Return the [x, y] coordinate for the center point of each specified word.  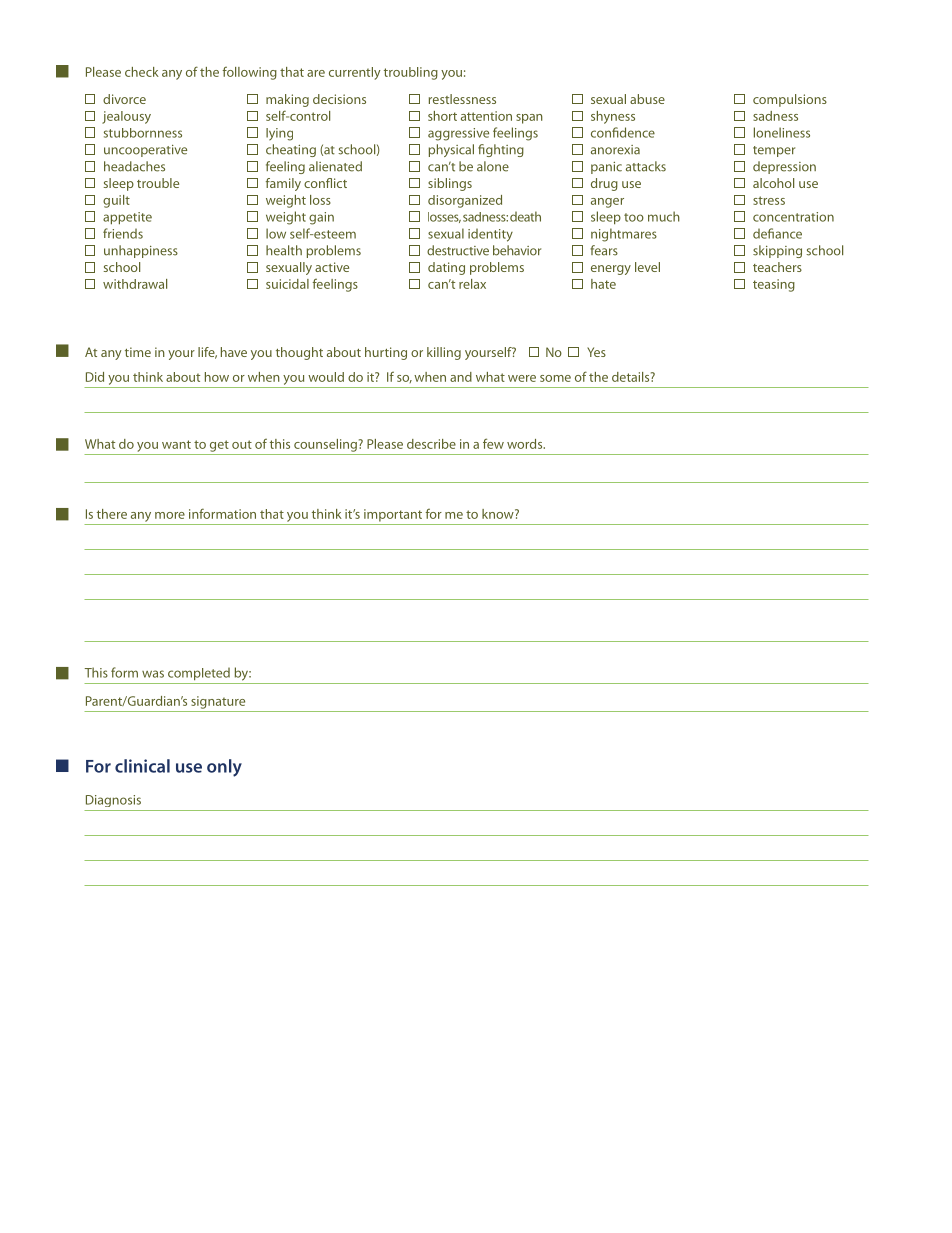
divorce [124, 99]
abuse [647, 99]
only [224, 768]
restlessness [462, 99]
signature [218, 702]
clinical [142, 766]
